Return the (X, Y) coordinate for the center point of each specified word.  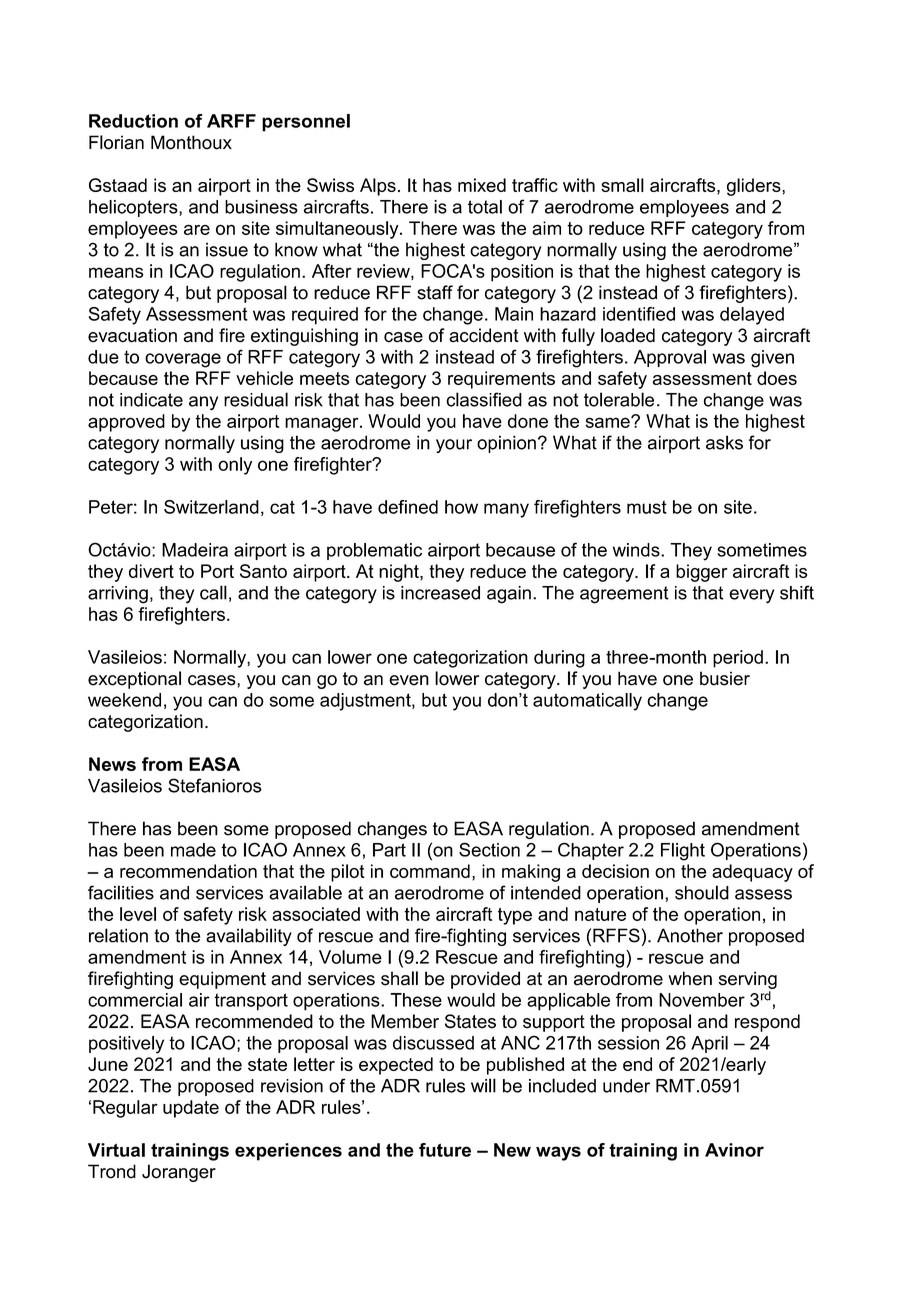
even (409, 680)
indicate (151, 400)
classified (484, 399)
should (702, 892)
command (430, 871)
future (445, 1150)
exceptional (134, 680)
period (738, 659)
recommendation (188, 871)
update (191, 1109)
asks (724, 442)
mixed (482, 185)
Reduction (133, 121)
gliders (755, 187)
